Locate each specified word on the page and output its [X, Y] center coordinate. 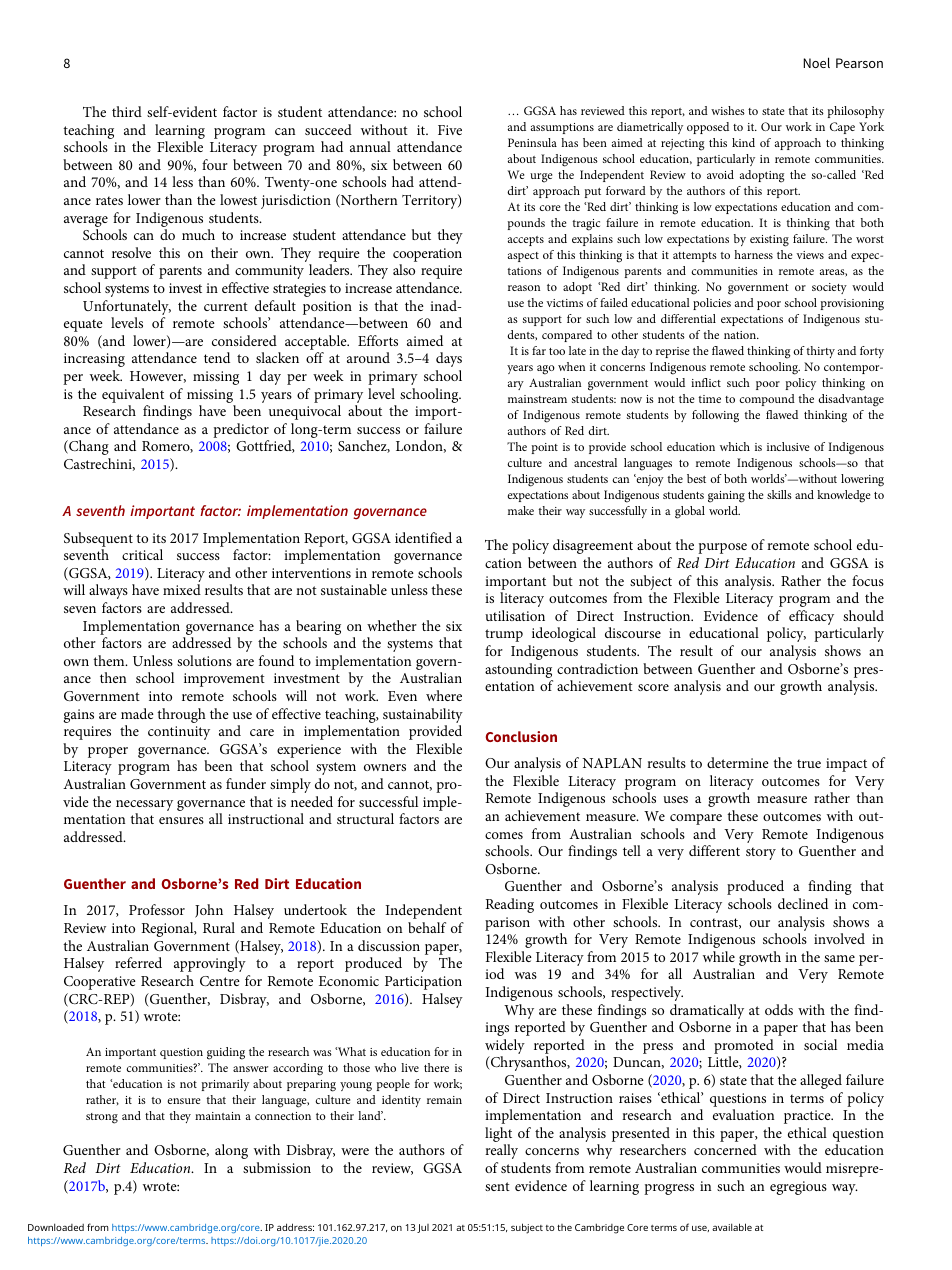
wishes [728, 110]
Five [450, 130]
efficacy [811, 617]
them [110, 660]
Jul [423, 1228]
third [127, 111]
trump [504, 635]
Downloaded [56, 1227]
